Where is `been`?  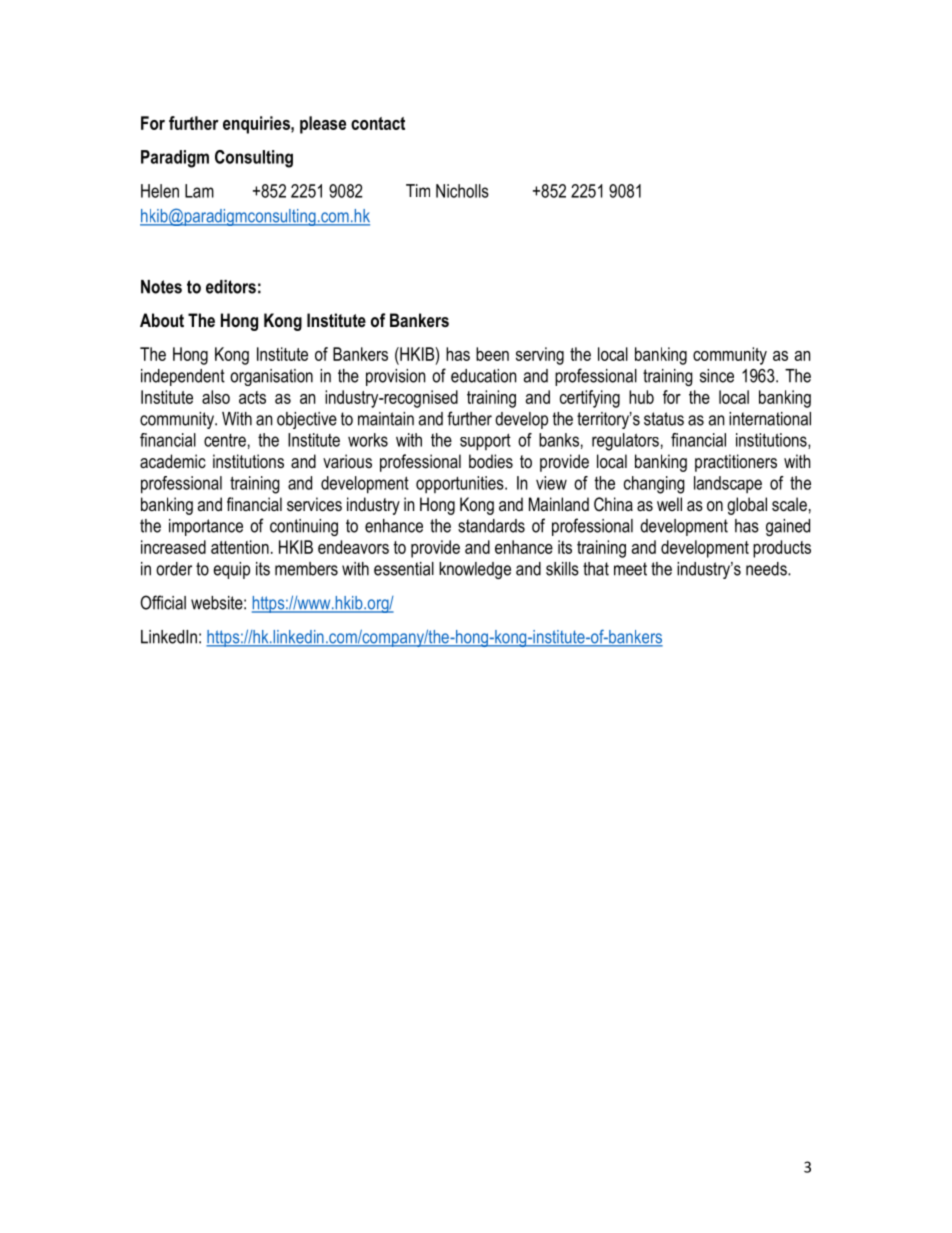 been is located at coordinates (492, 354).
